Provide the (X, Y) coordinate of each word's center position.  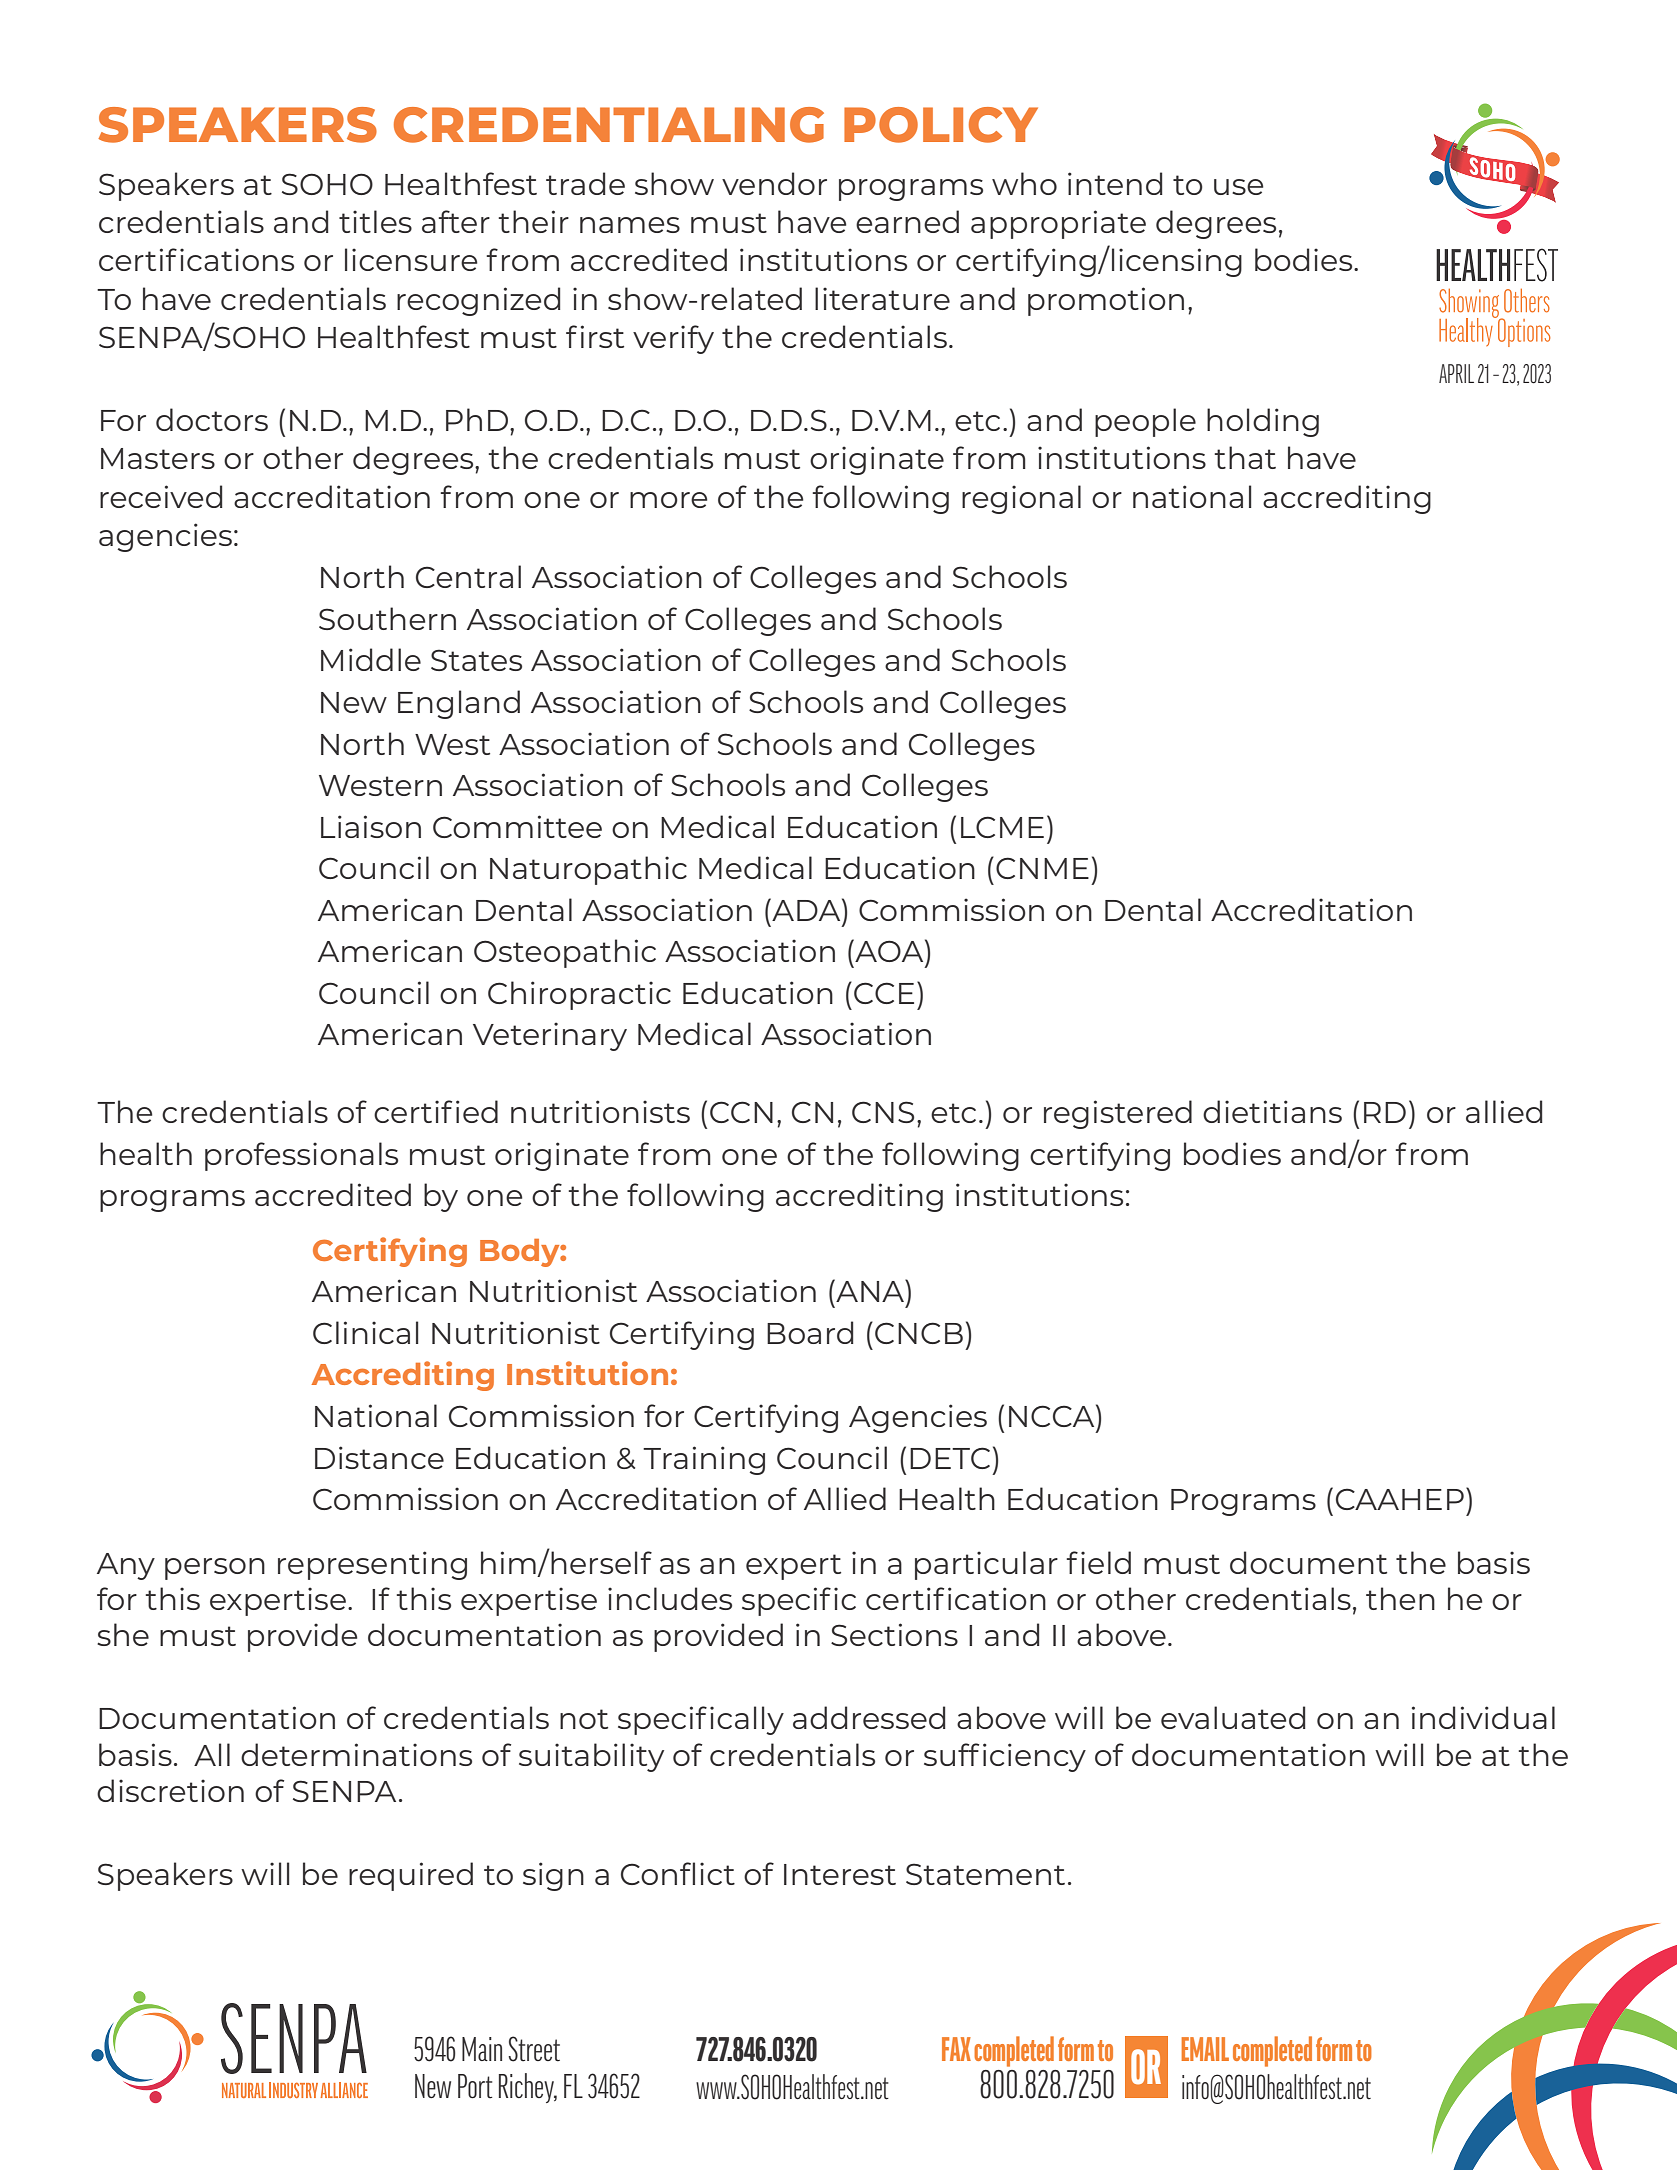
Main (482, 2049)
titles (375, 221)
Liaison (371, 826)
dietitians (1272, 1111)
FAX (956, 2049)
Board (810, 1332)
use (1238, 187)
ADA (806, 909)
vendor (774, 183)
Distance (379, 1457)
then (1400, 1598)
